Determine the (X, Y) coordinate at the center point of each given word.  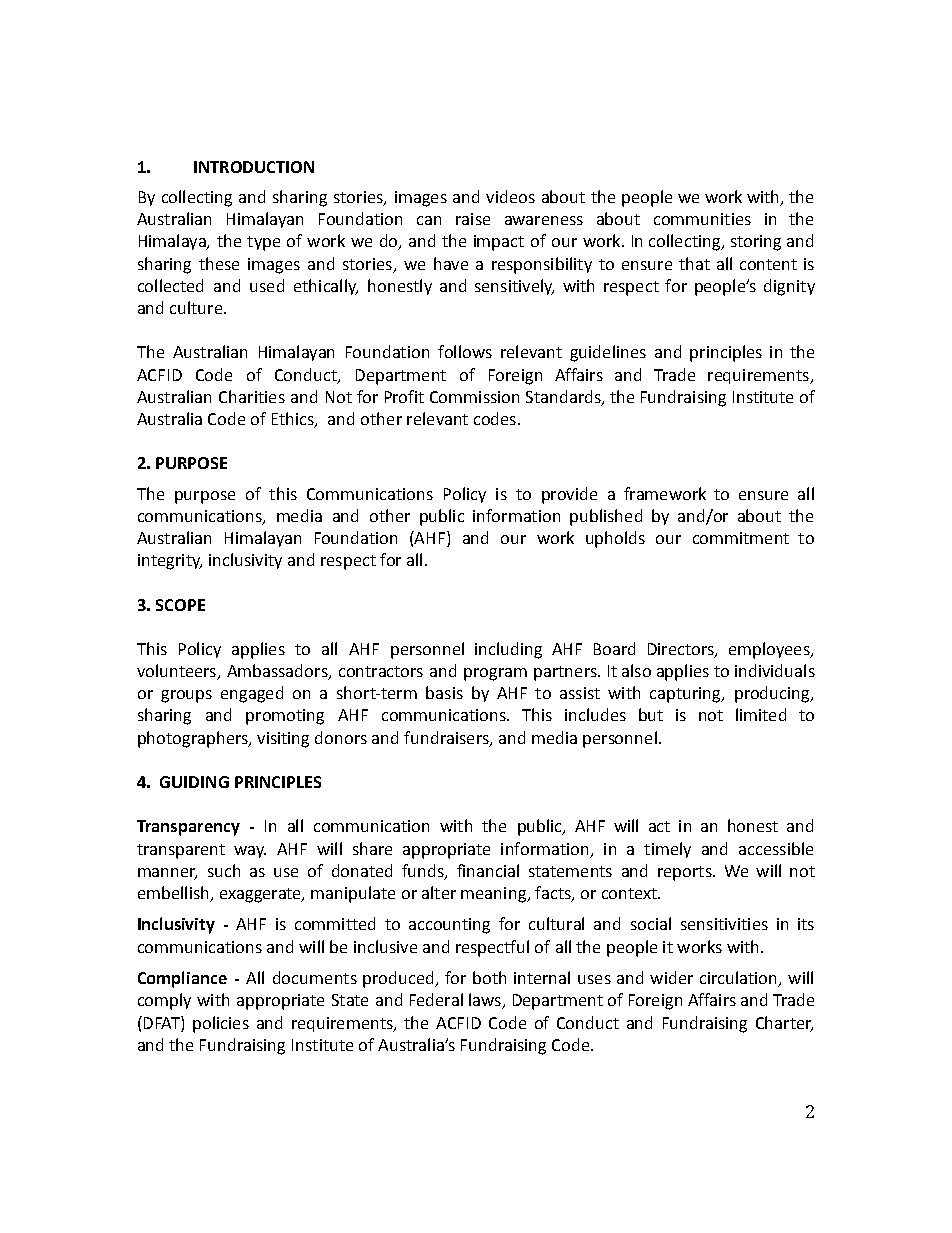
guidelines (608, 353)
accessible (776, 848)
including (508, 650)
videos (510, 196)
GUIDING (194, 782)
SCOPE (180, 605)
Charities (252, 396)
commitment (741, 538)
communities (702, 219)
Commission (474, 397)
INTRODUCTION (254, 167)
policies (221, 1024)
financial (488, 870)
